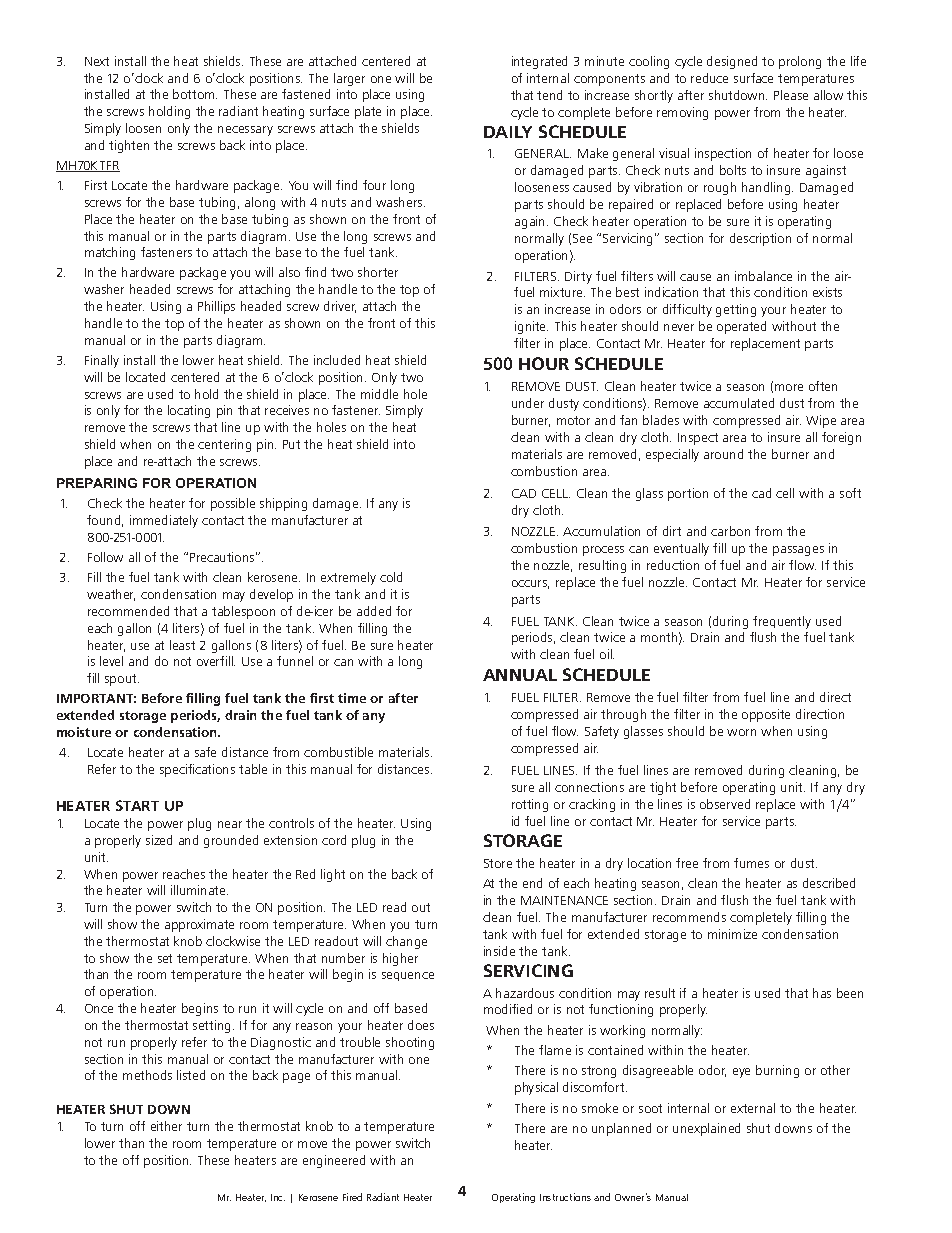 The height and width of the document is (1233, 952). I want to click on unexplained, so click(706, 1129).
